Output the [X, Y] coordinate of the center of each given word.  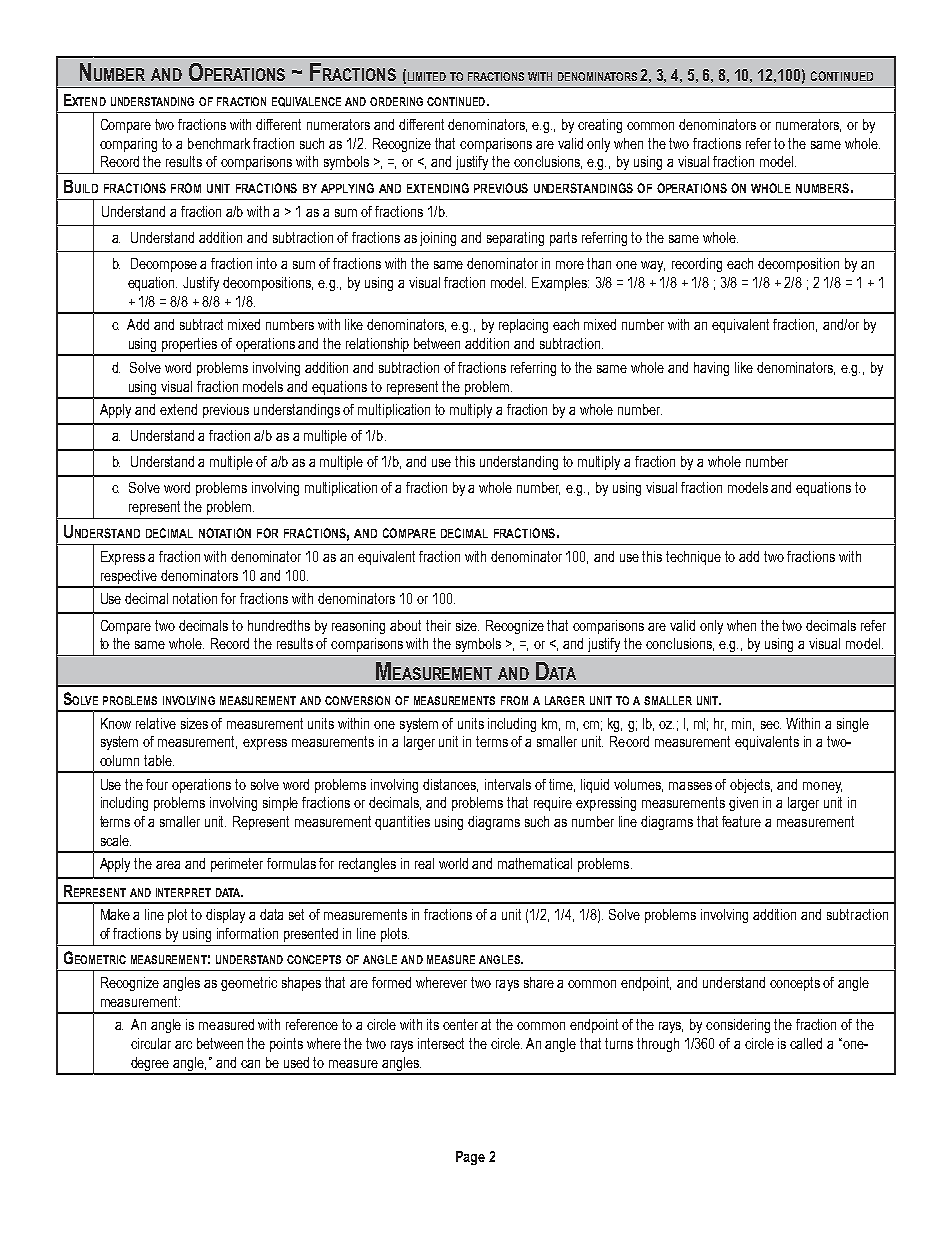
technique [693, 558]
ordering [396, 101]
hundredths [279, 625]
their [438, 625]
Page [470, 1158]
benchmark [219, 143]
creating [600, 126]
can [250, 1064]
